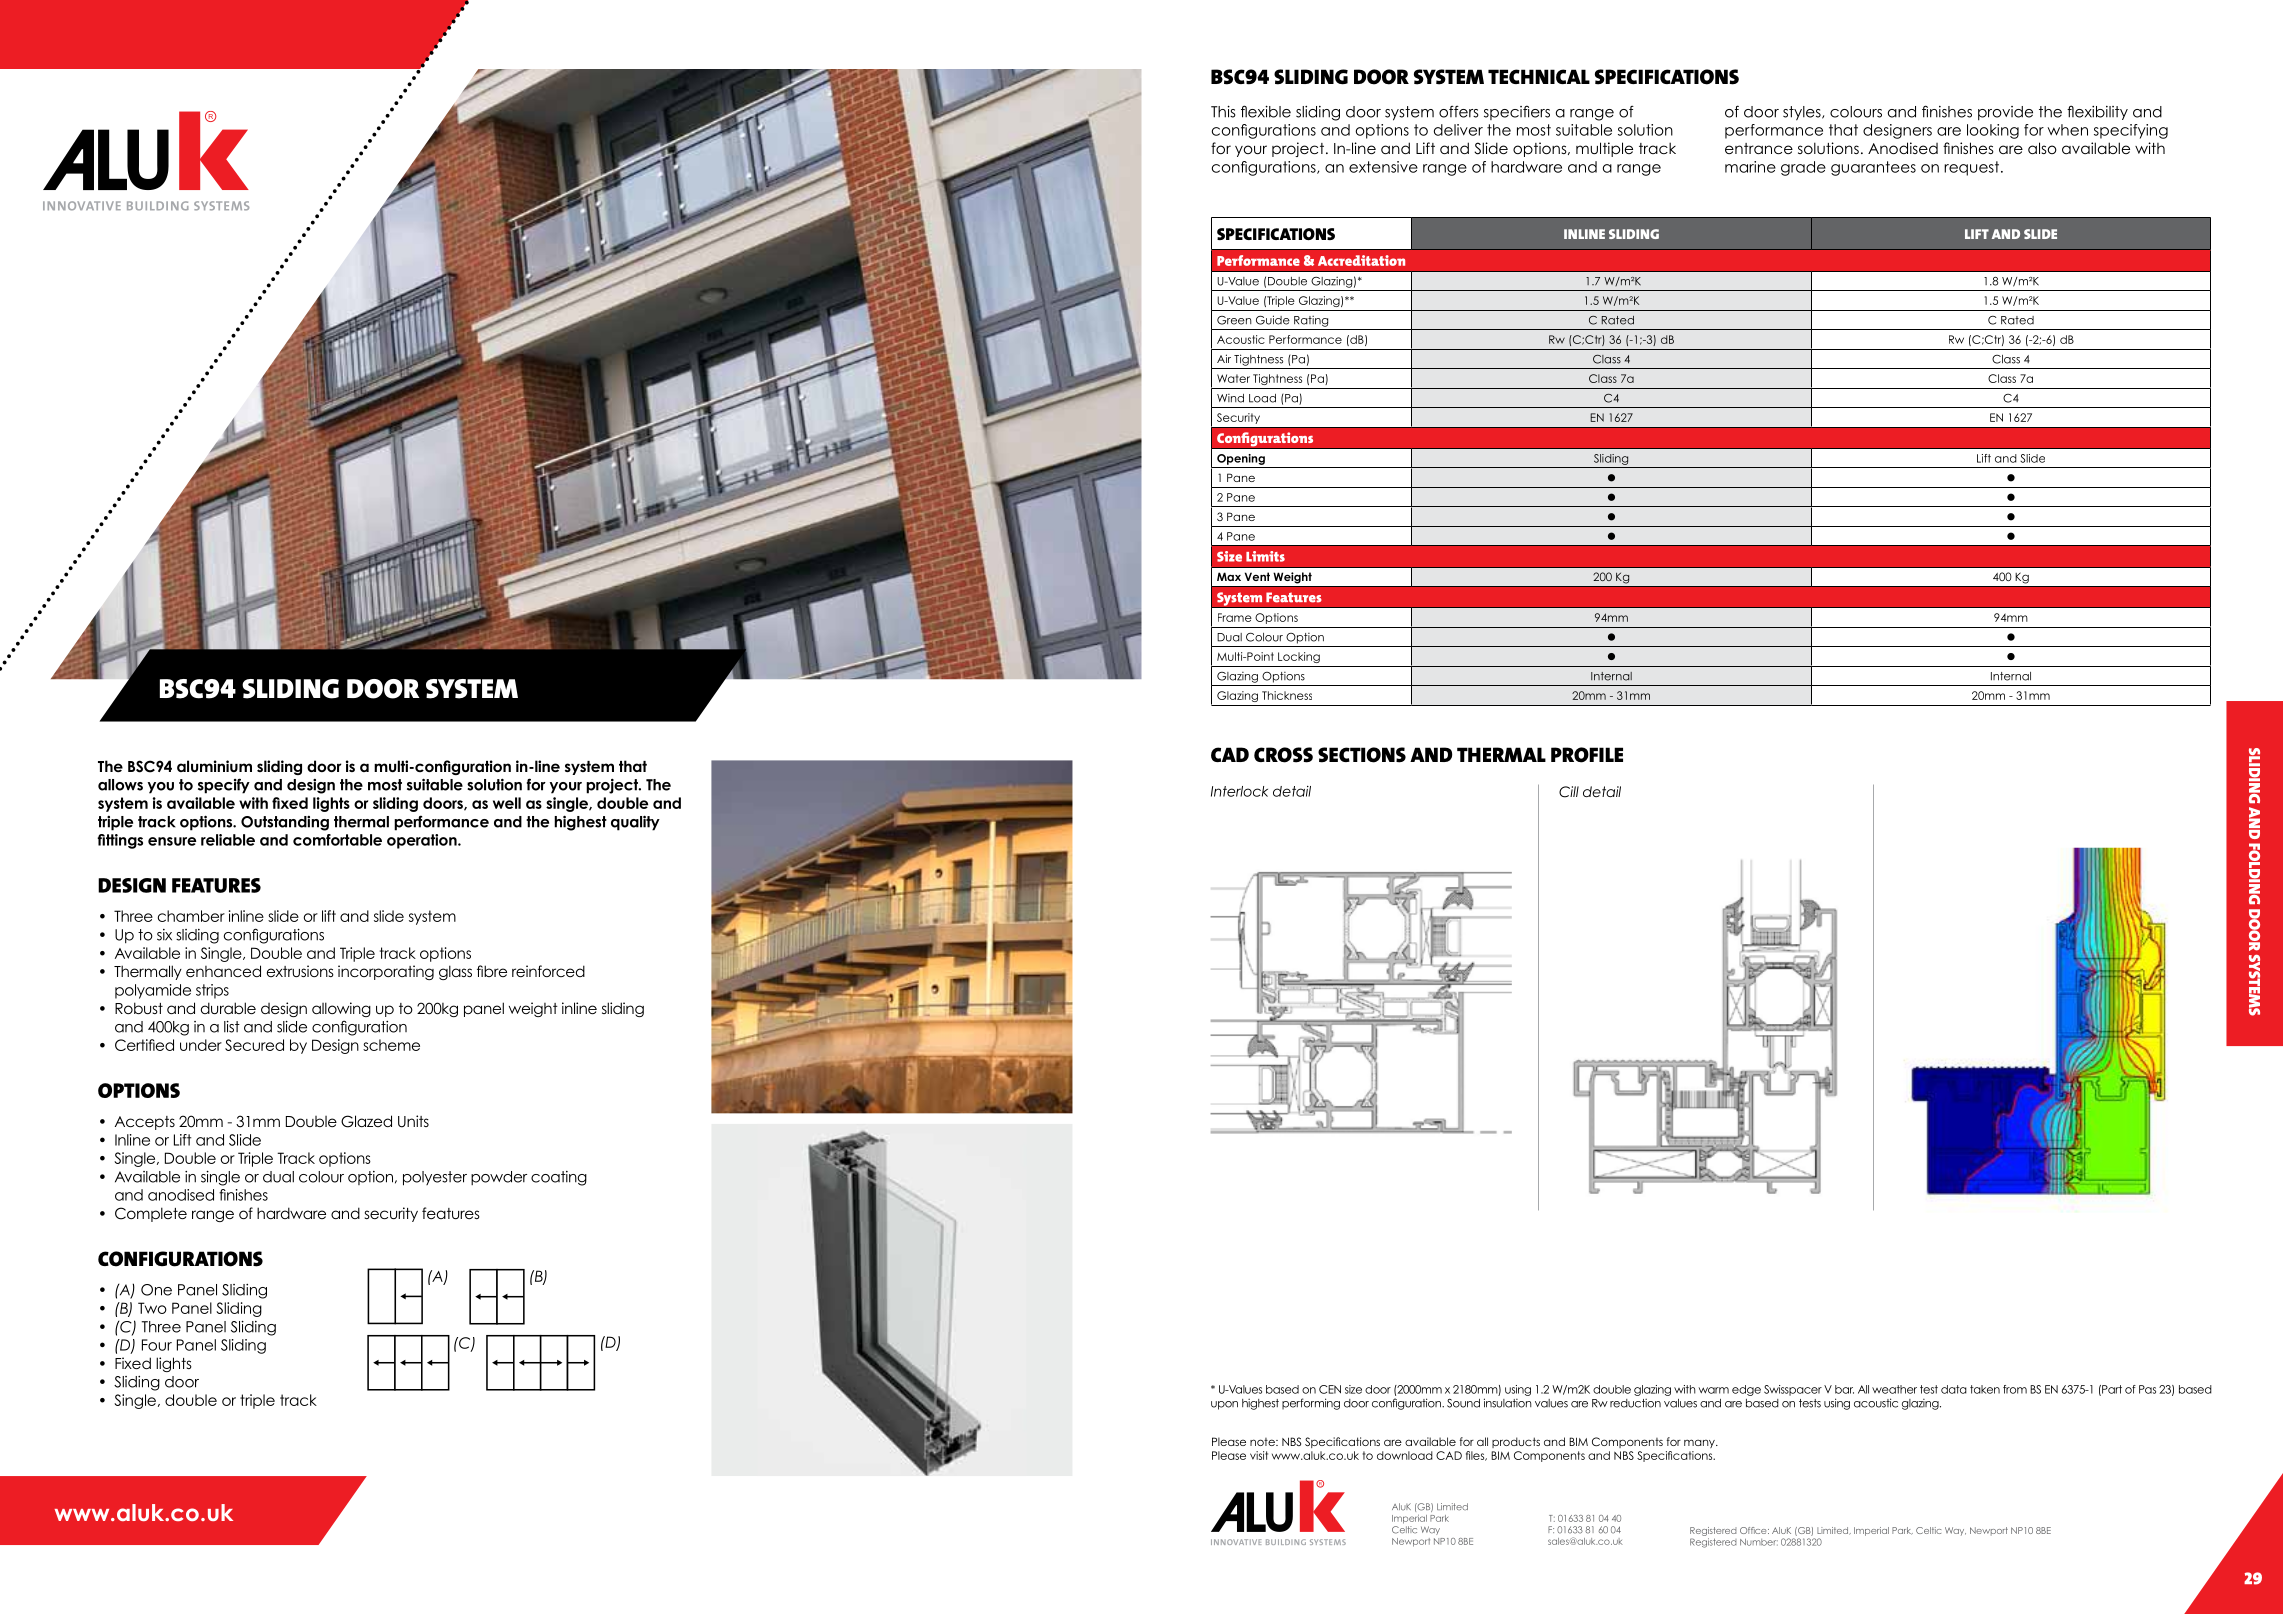 This image has width=2283, height=1614. What do you see at coordinates (1229, 576) in the image?
I see `Max` at bounding box center [1229, 576].
